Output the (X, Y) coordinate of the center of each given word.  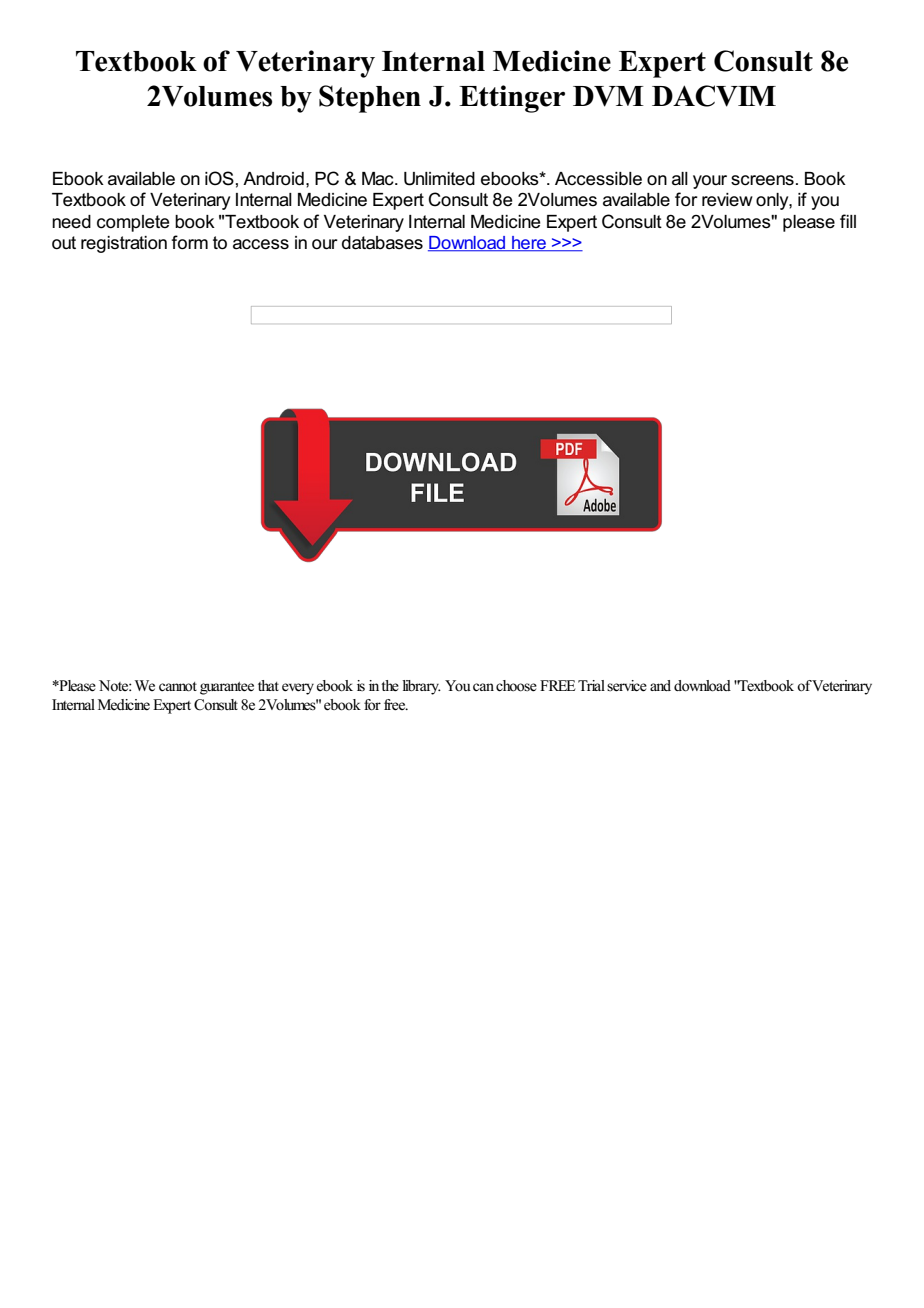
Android (273, 179)
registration (124, 244)
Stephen (370, 99)
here (529, 244)
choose (516, 686)
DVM (608, 96)
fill (848, 221)
